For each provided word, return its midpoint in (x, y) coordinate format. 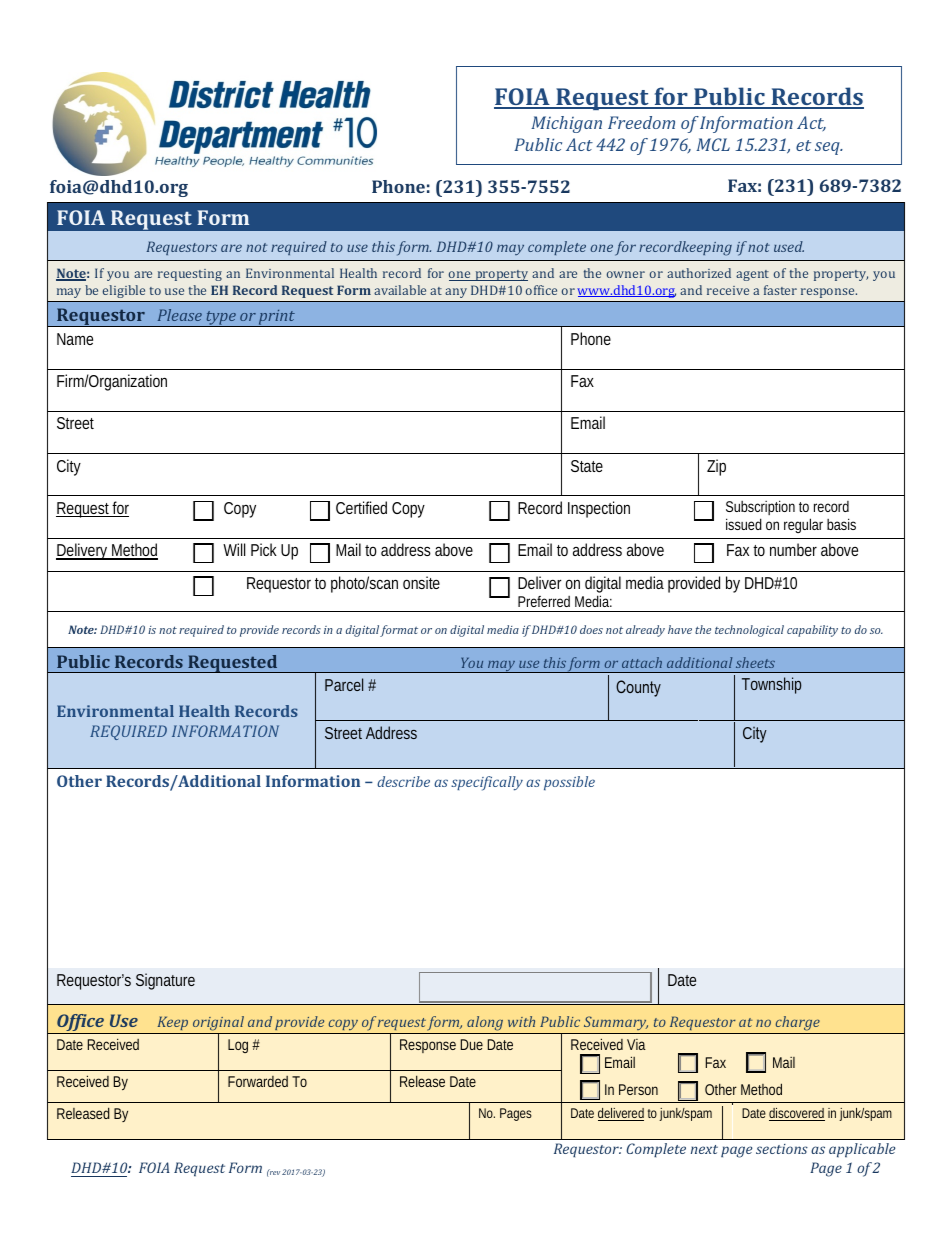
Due (472, 1044)
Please (180, 315)
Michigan (566, 124)
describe (403, 781)
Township (771, 685)
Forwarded (258, 1081)
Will (234, 549)
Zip (716, 467)
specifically (487, 783)
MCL (713, 144)
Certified (361, 507)
